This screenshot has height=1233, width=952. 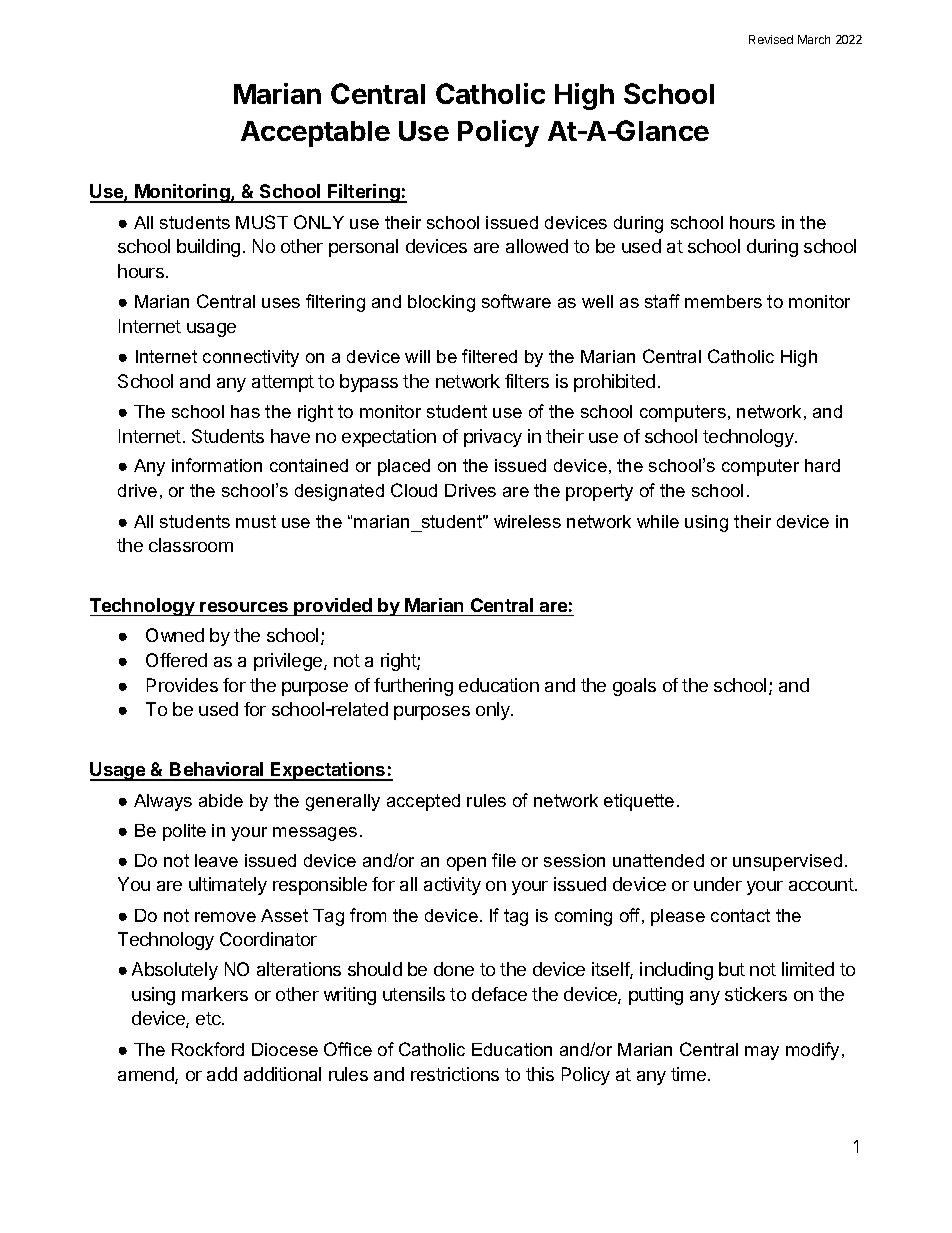 I want to click on building, so click(x=208, y=248).
